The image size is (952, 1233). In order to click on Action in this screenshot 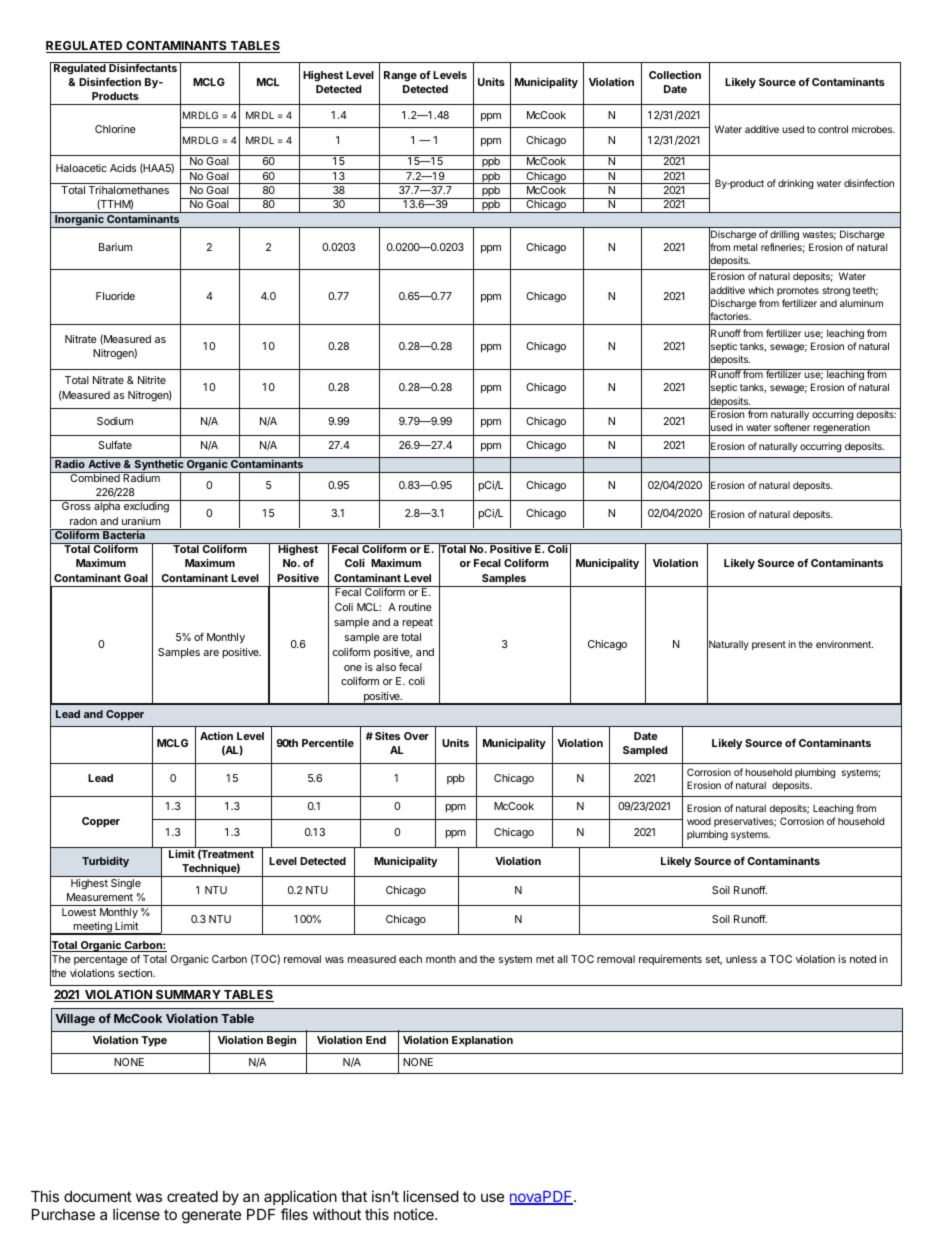, I will do `click(216, 735)`.
